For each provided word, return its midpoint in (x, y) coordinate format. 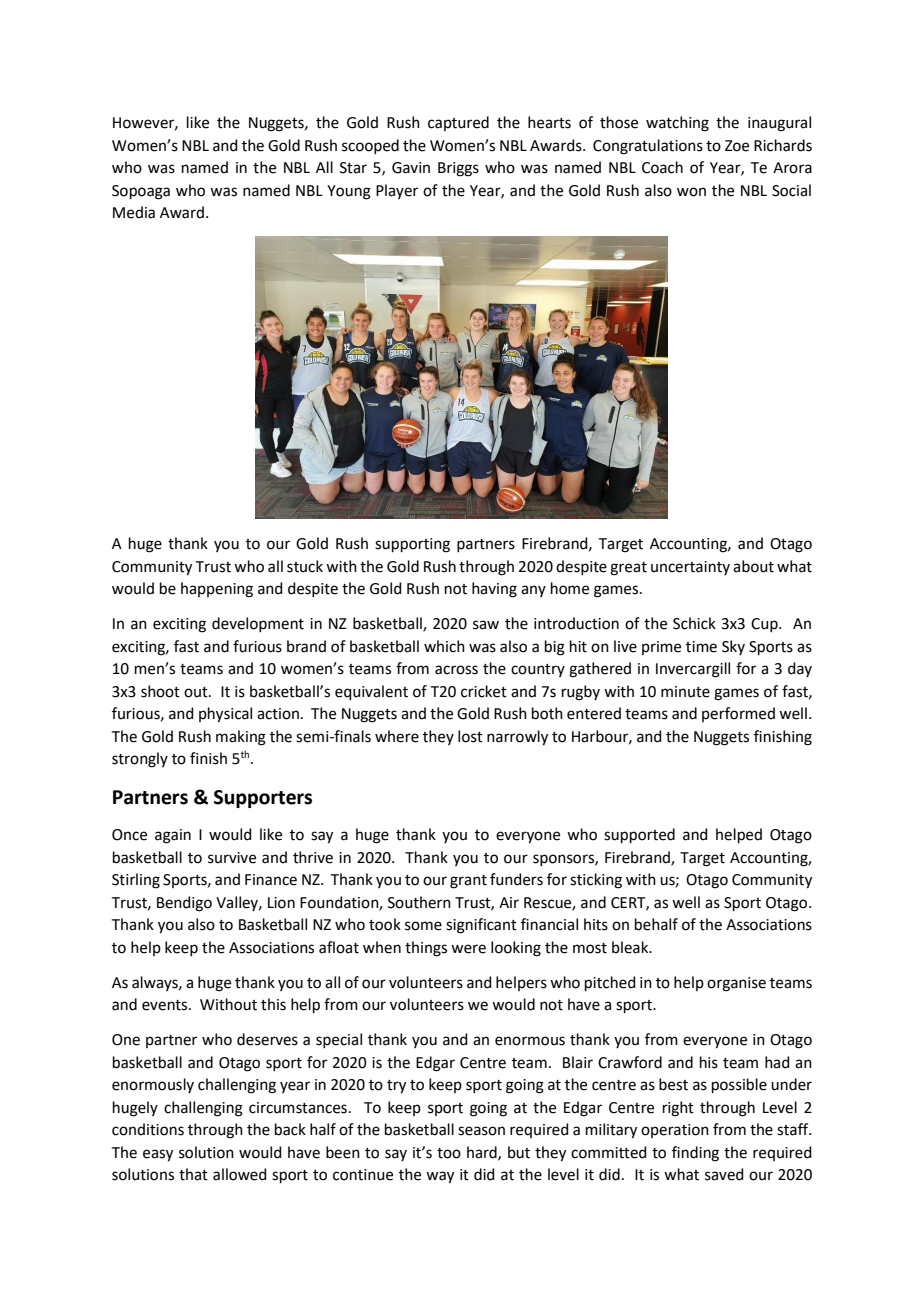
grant (468, 882)
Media (134, 212)
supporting (412, 545)
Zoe (737, 146)
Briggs (458, 169)
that (193, 1174)
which (444, 646)
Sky (733, 647)
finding (695, 1154)
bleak (631, 947)
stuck (305, 566)
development (258, 624)
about (753, 566)
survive (232, 858)
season (481, 1131)
